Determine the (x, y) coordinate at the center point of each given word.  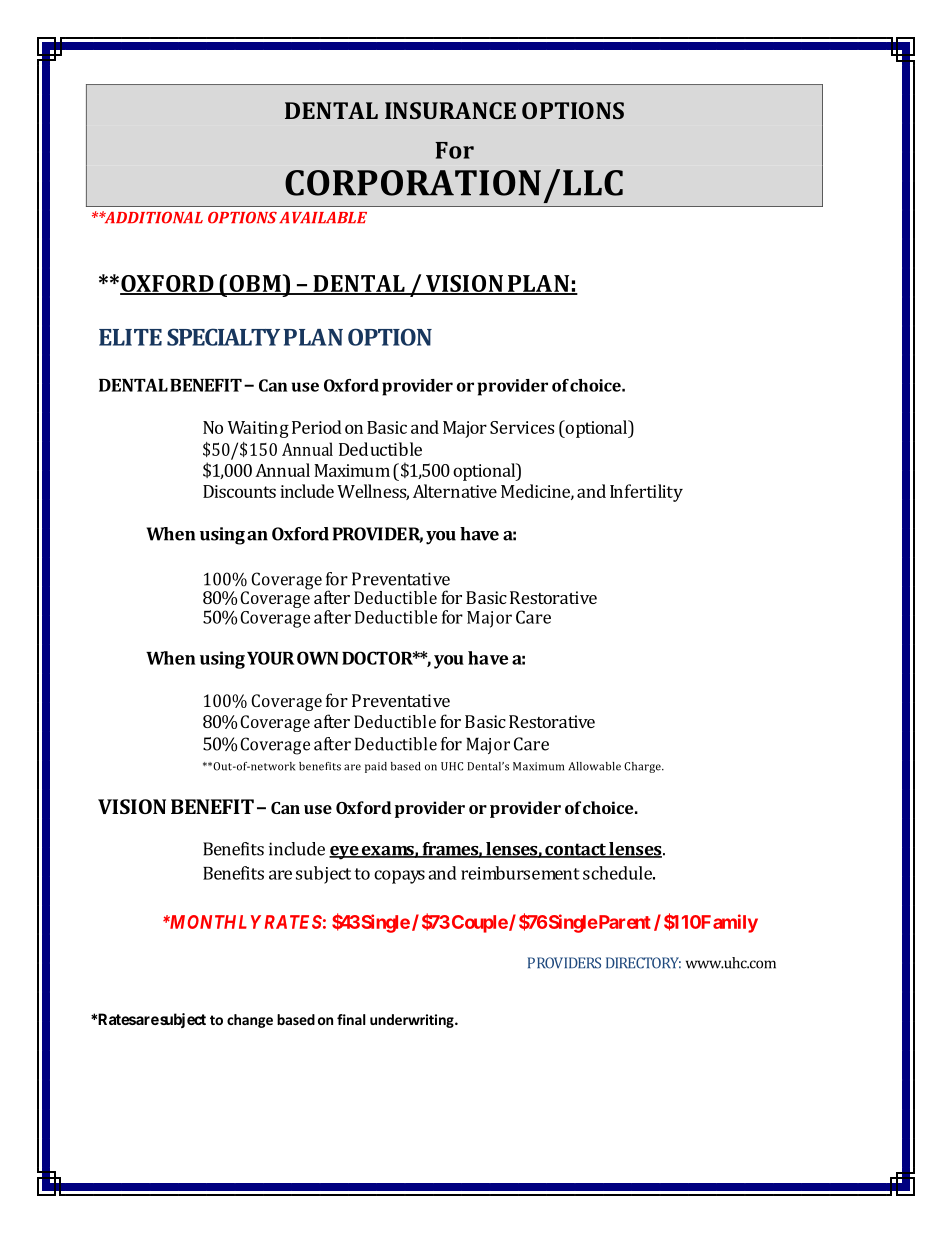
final (351, 1019)
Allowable (595, 766)
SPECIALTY (223, 337)
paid (376, 767)
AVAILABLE (323, 218)
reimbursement (520, 873)
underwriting (413, 1021)
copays (399, 877)
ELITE (130, 337)
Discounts (239, 491)
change (250, 1021)
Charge (643, 767)
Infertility (646, 493)
